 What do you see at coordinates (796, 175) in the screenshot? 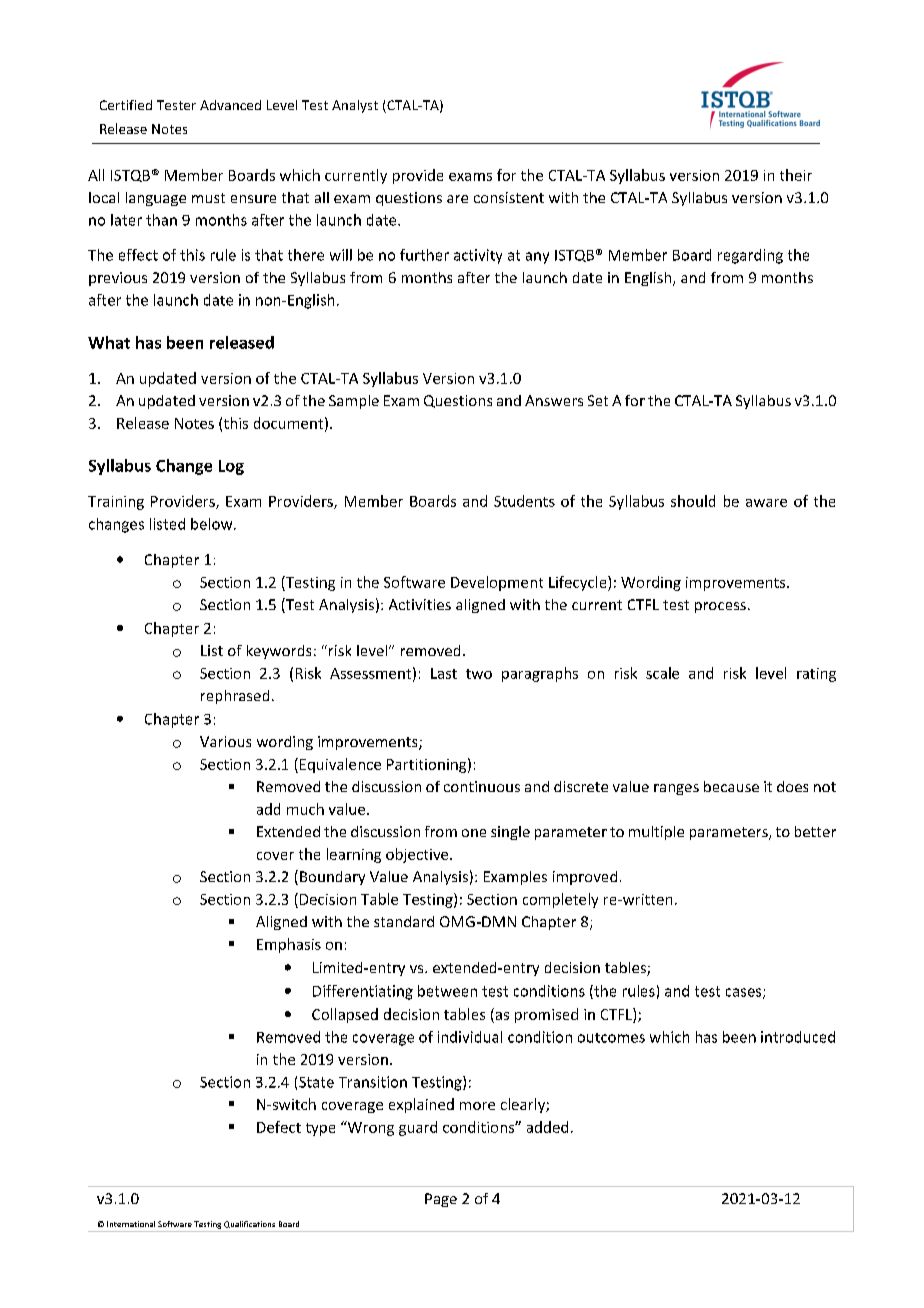
I see `their` at bounding box center [796, 175].
